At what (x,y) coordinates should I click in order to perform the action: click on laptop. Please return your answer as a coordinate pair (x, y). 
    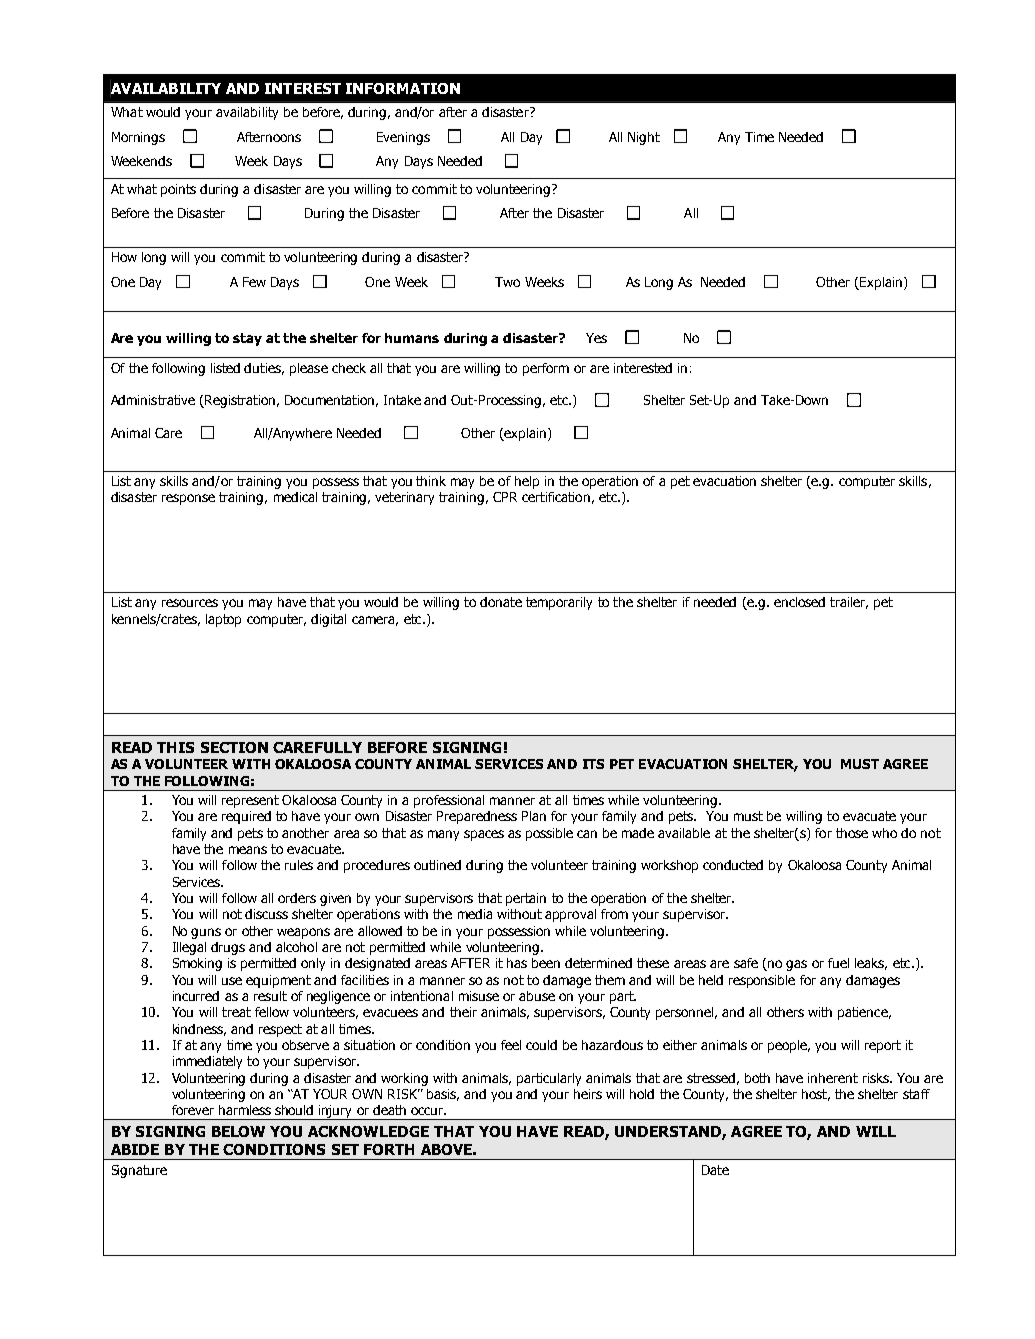
    Looking at the image, I should click on (223, 620).
